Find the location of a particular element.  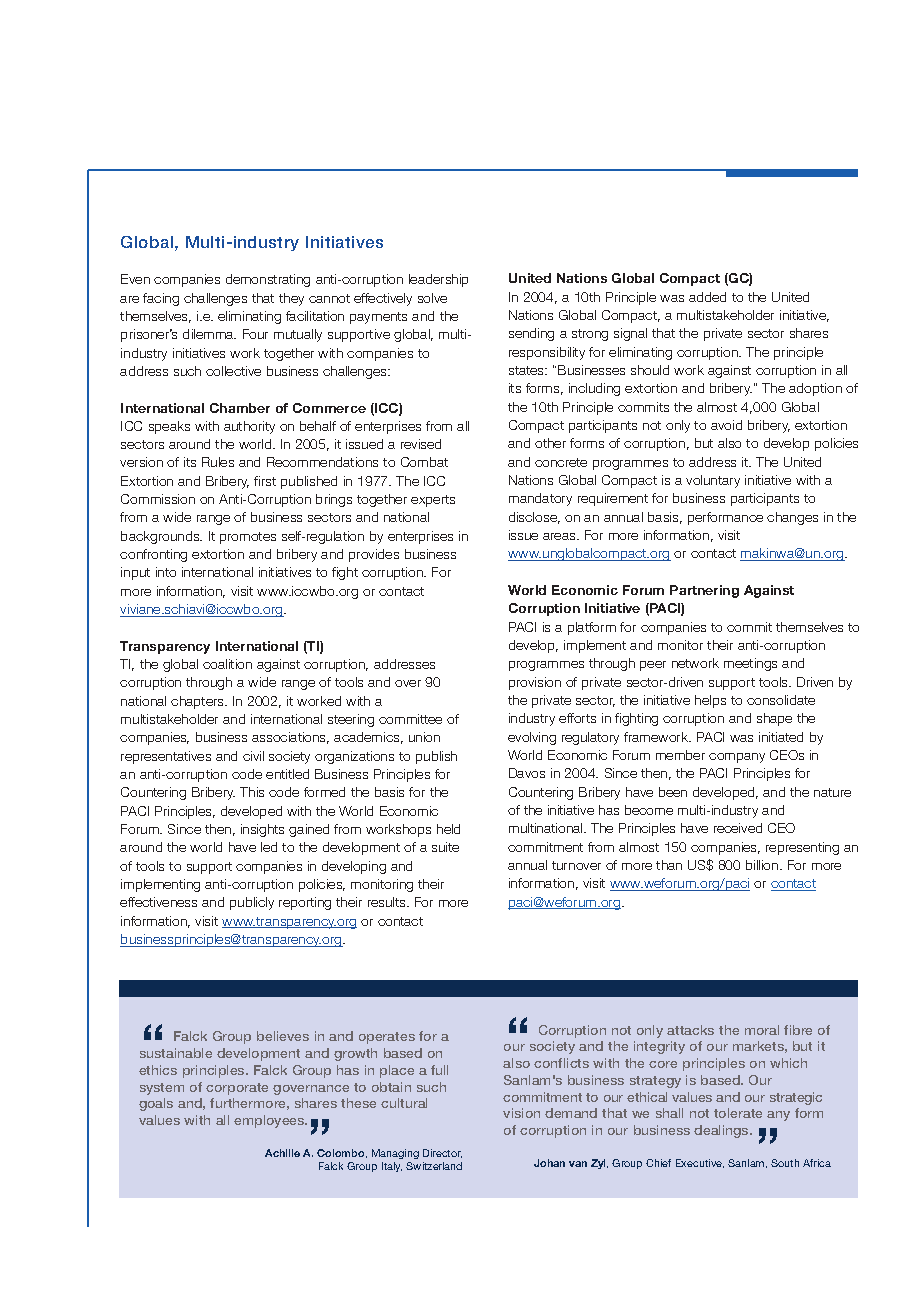

shape is located at coordinates (774, 719).
